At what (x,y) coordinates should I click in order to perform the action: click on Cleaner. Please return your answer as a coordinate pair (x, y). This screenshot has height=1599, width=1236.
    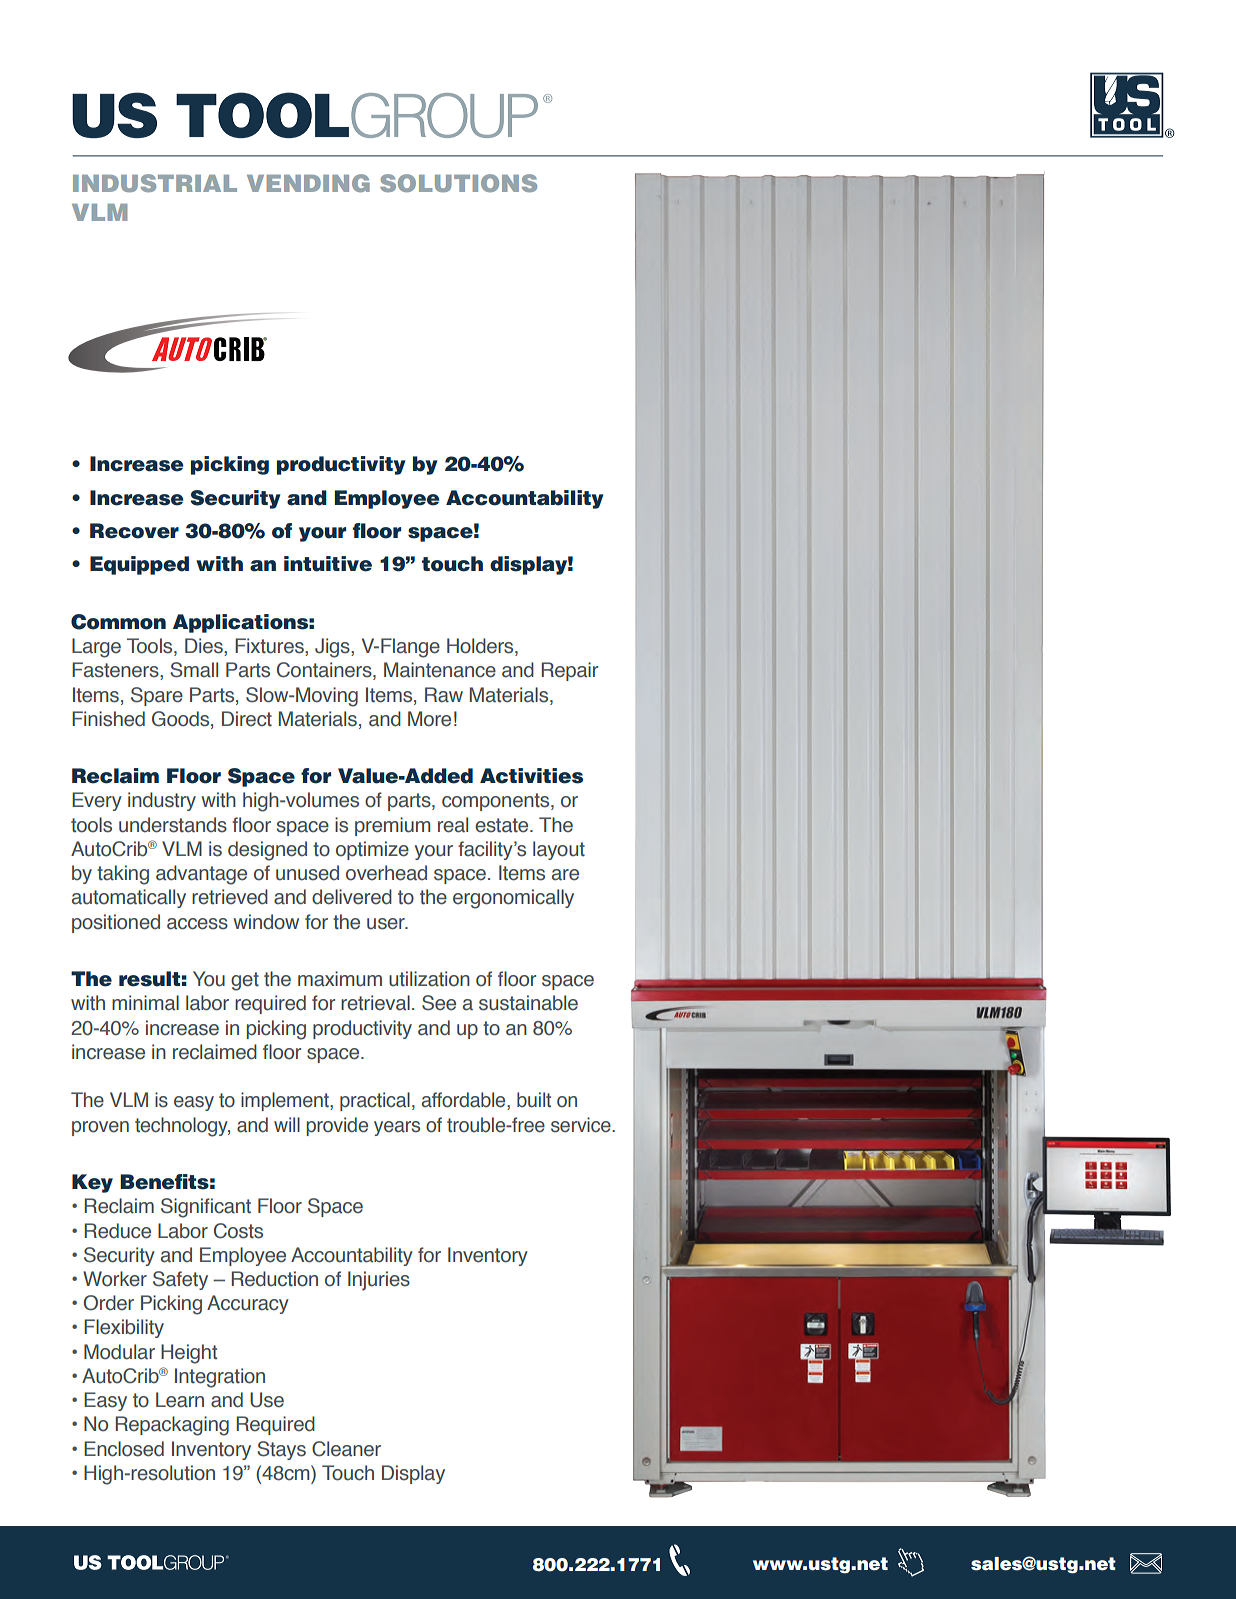
    Looking at the image, I should click on (346, 1449).
